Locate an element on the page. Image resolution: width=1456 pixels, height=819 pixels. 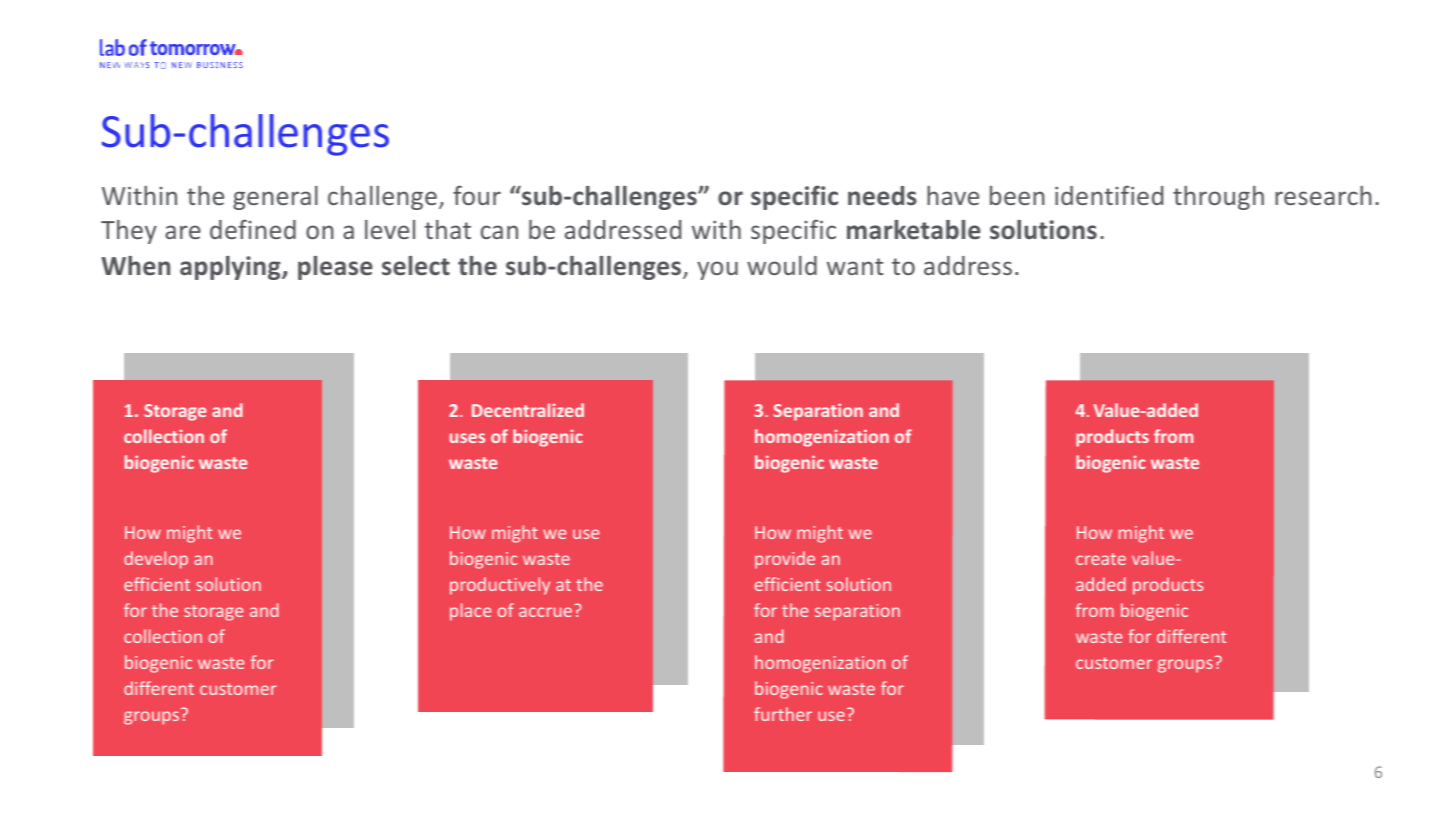
place is located at coordinates (470, 612).
